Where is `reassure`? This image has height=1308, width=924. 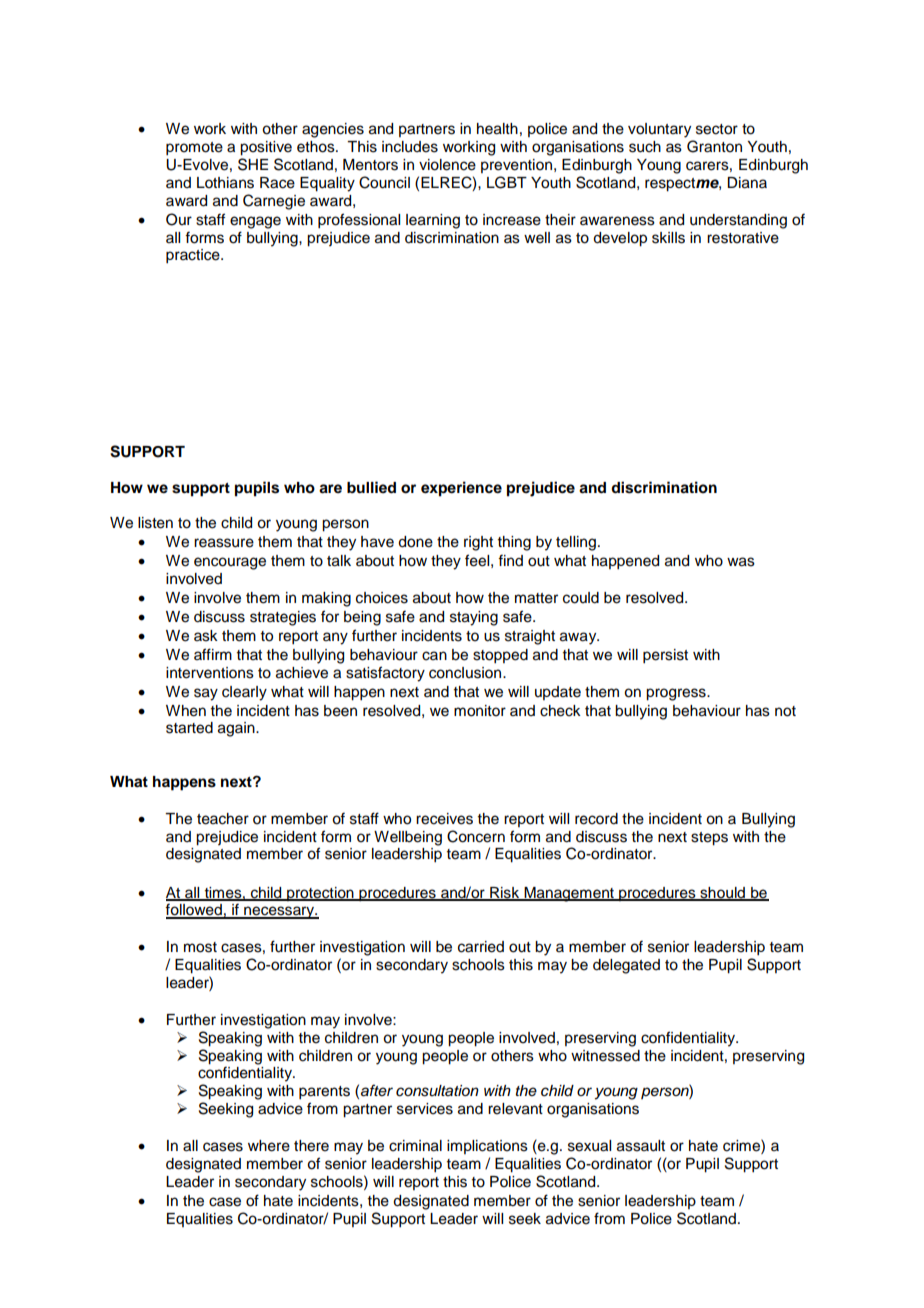 reassure is located at coordinates (224, 543).
